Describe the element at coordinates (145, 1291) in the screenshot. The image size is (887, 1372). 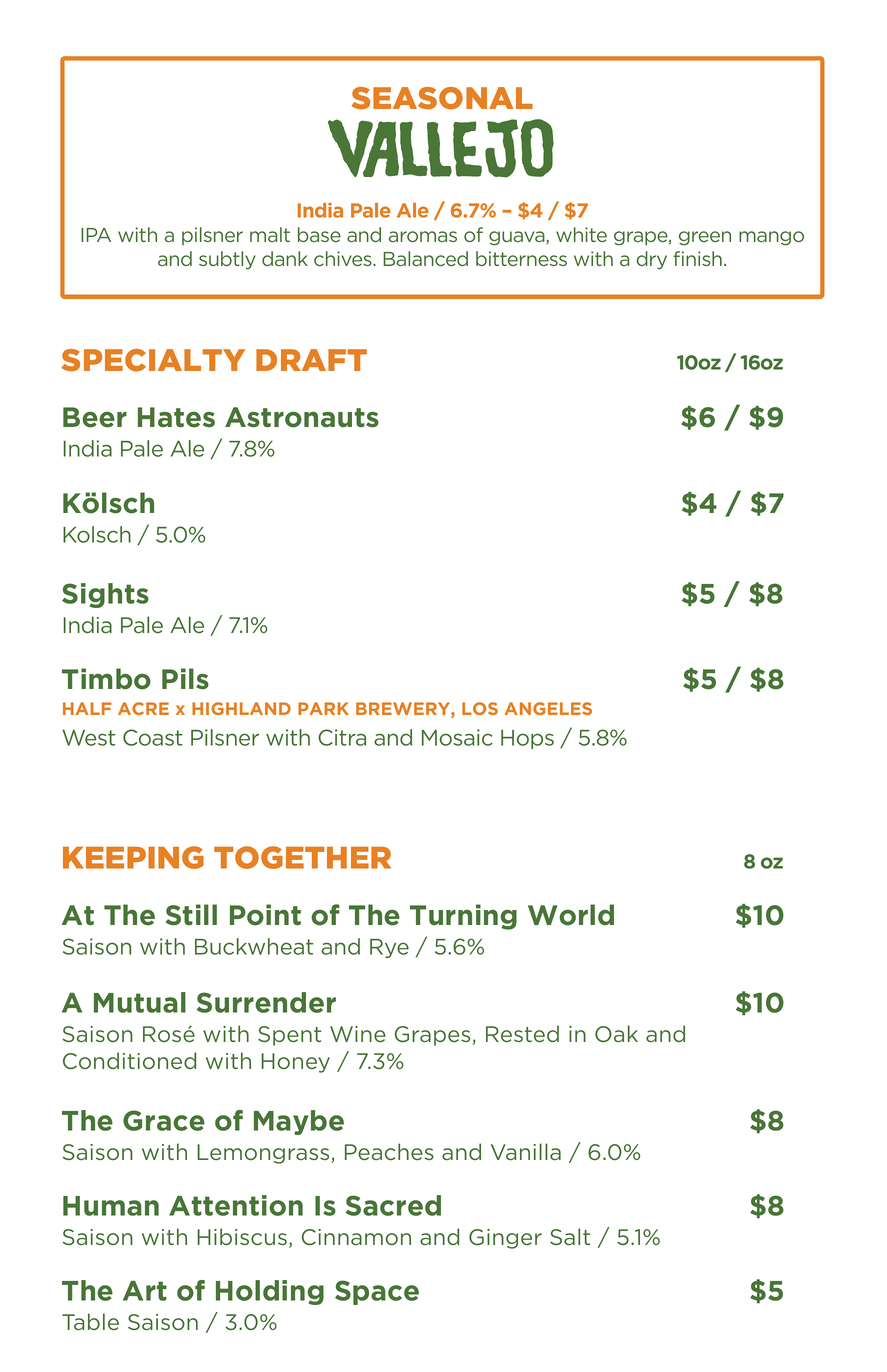
I see `Art` at that location.
